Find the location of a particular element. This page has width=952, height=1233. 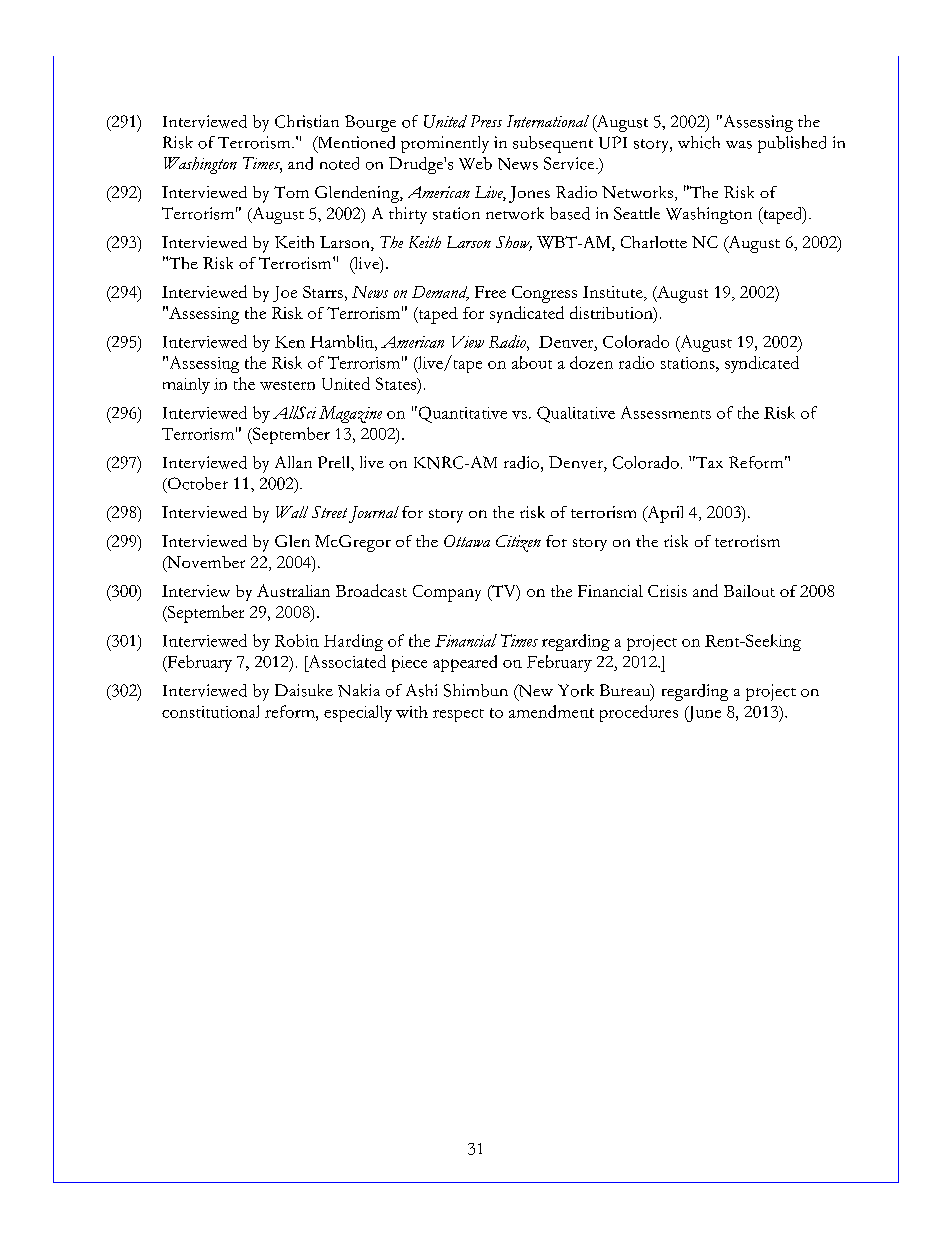

which is located at coordinates (699, 142).
